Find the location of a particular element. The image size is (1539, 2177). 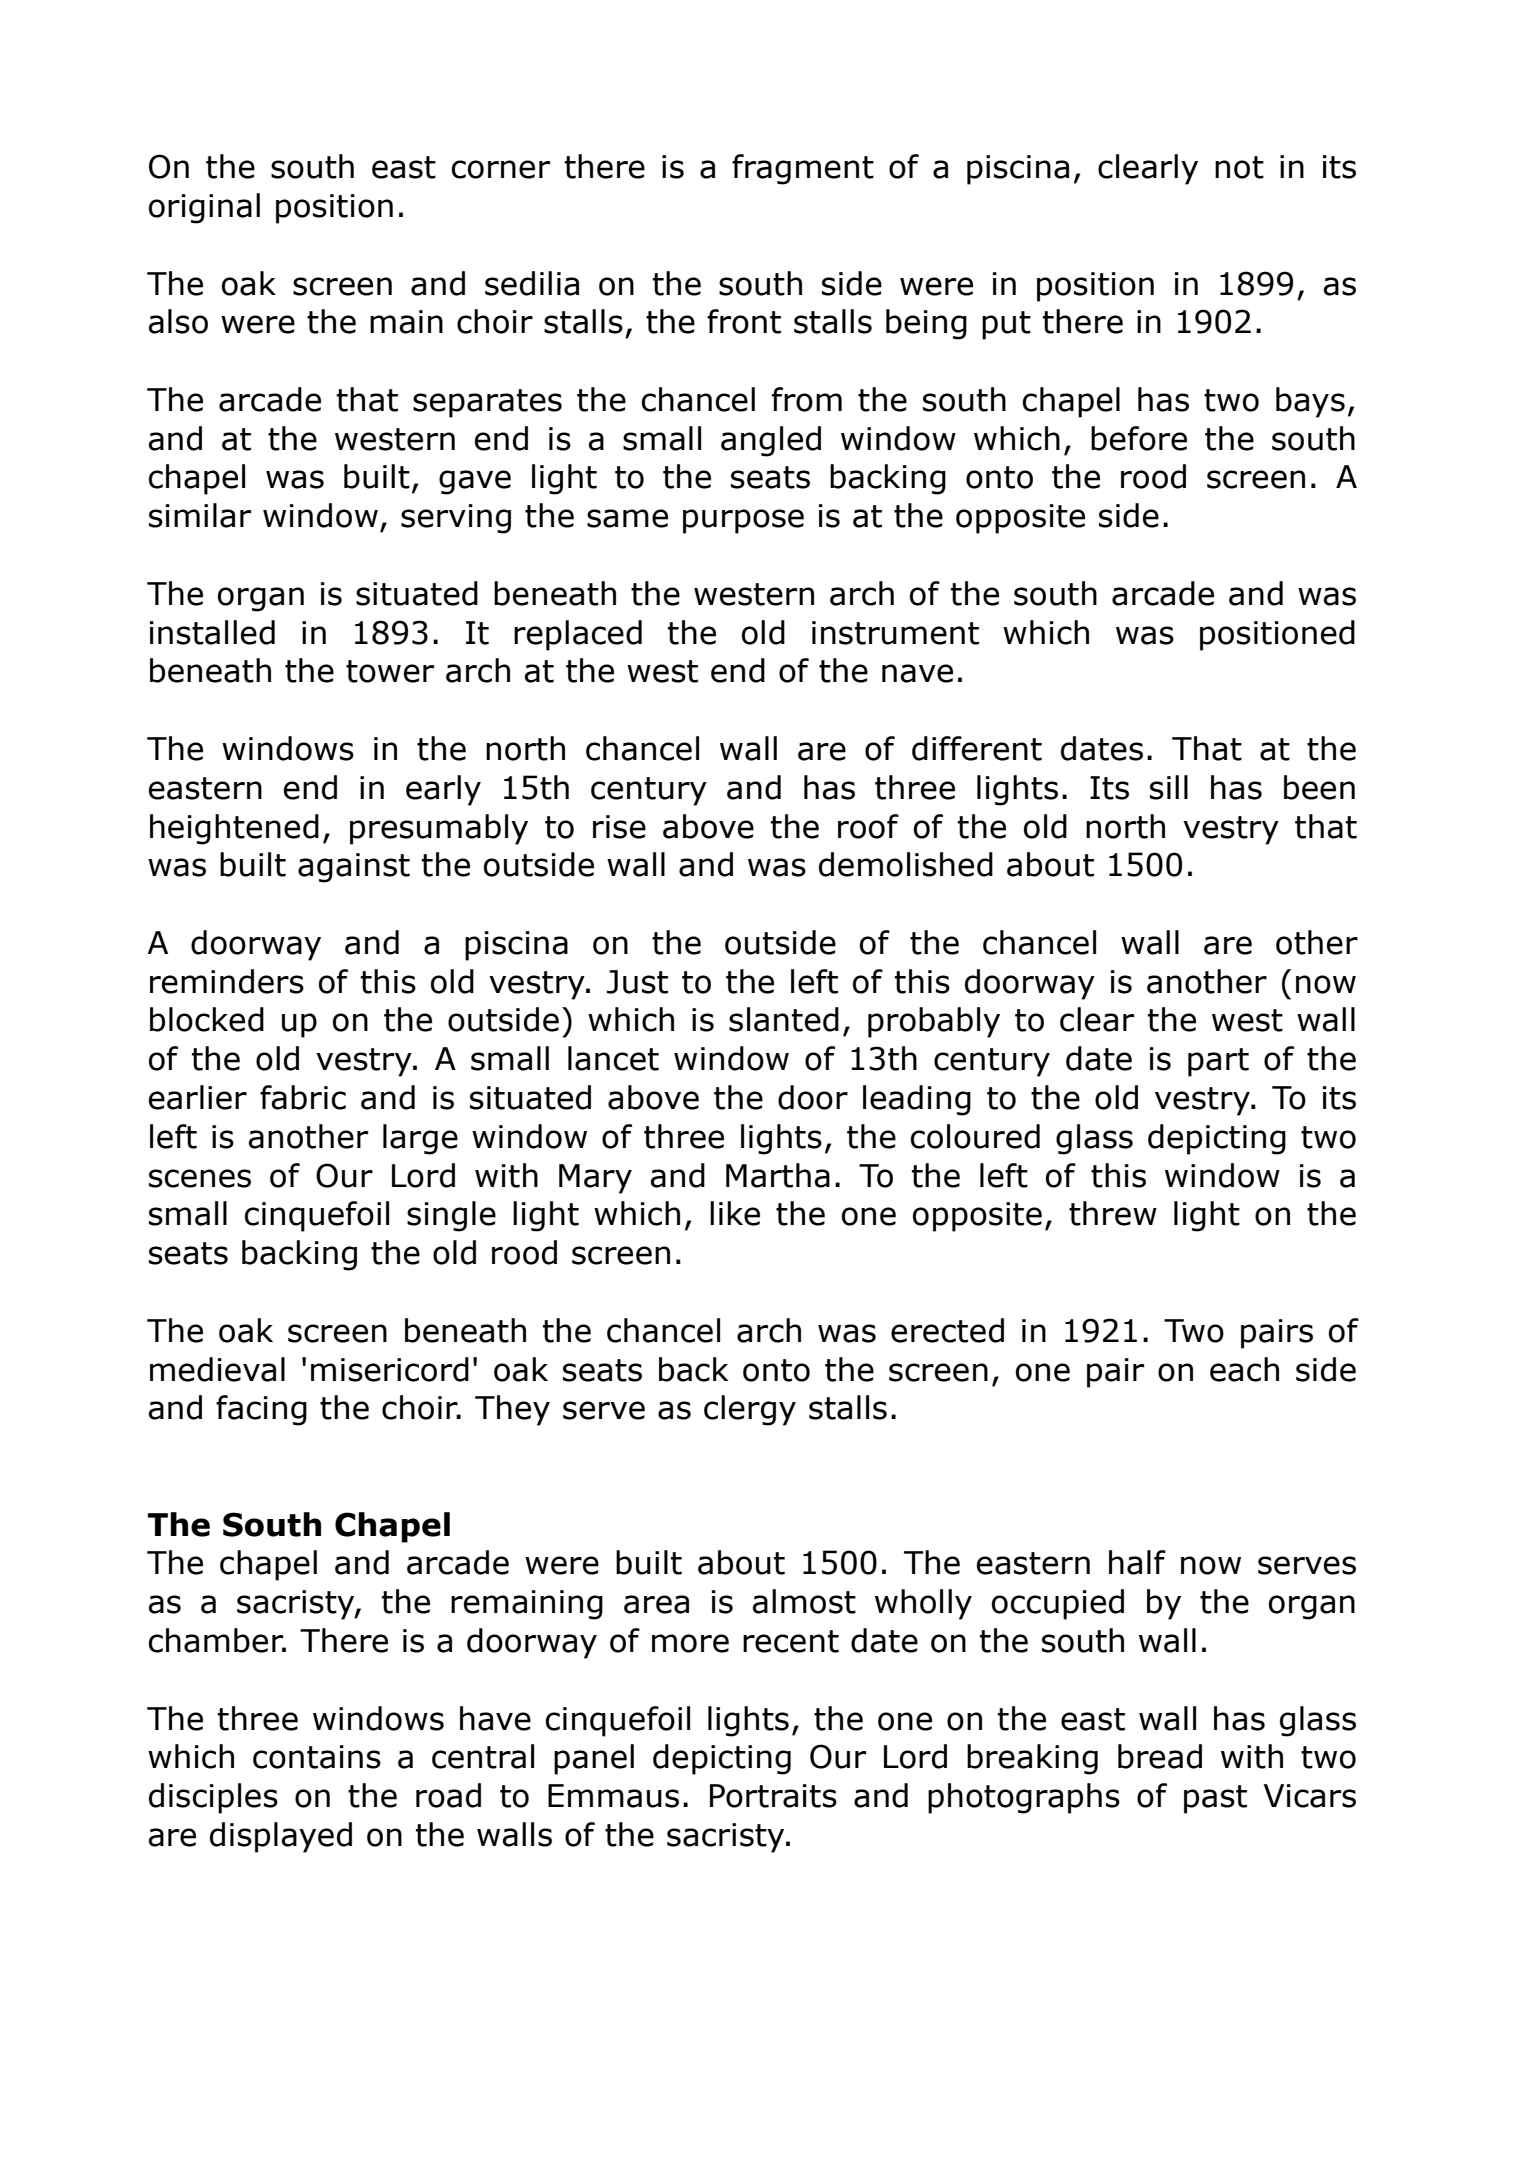

fragment is located at coordinates (803, 169).
